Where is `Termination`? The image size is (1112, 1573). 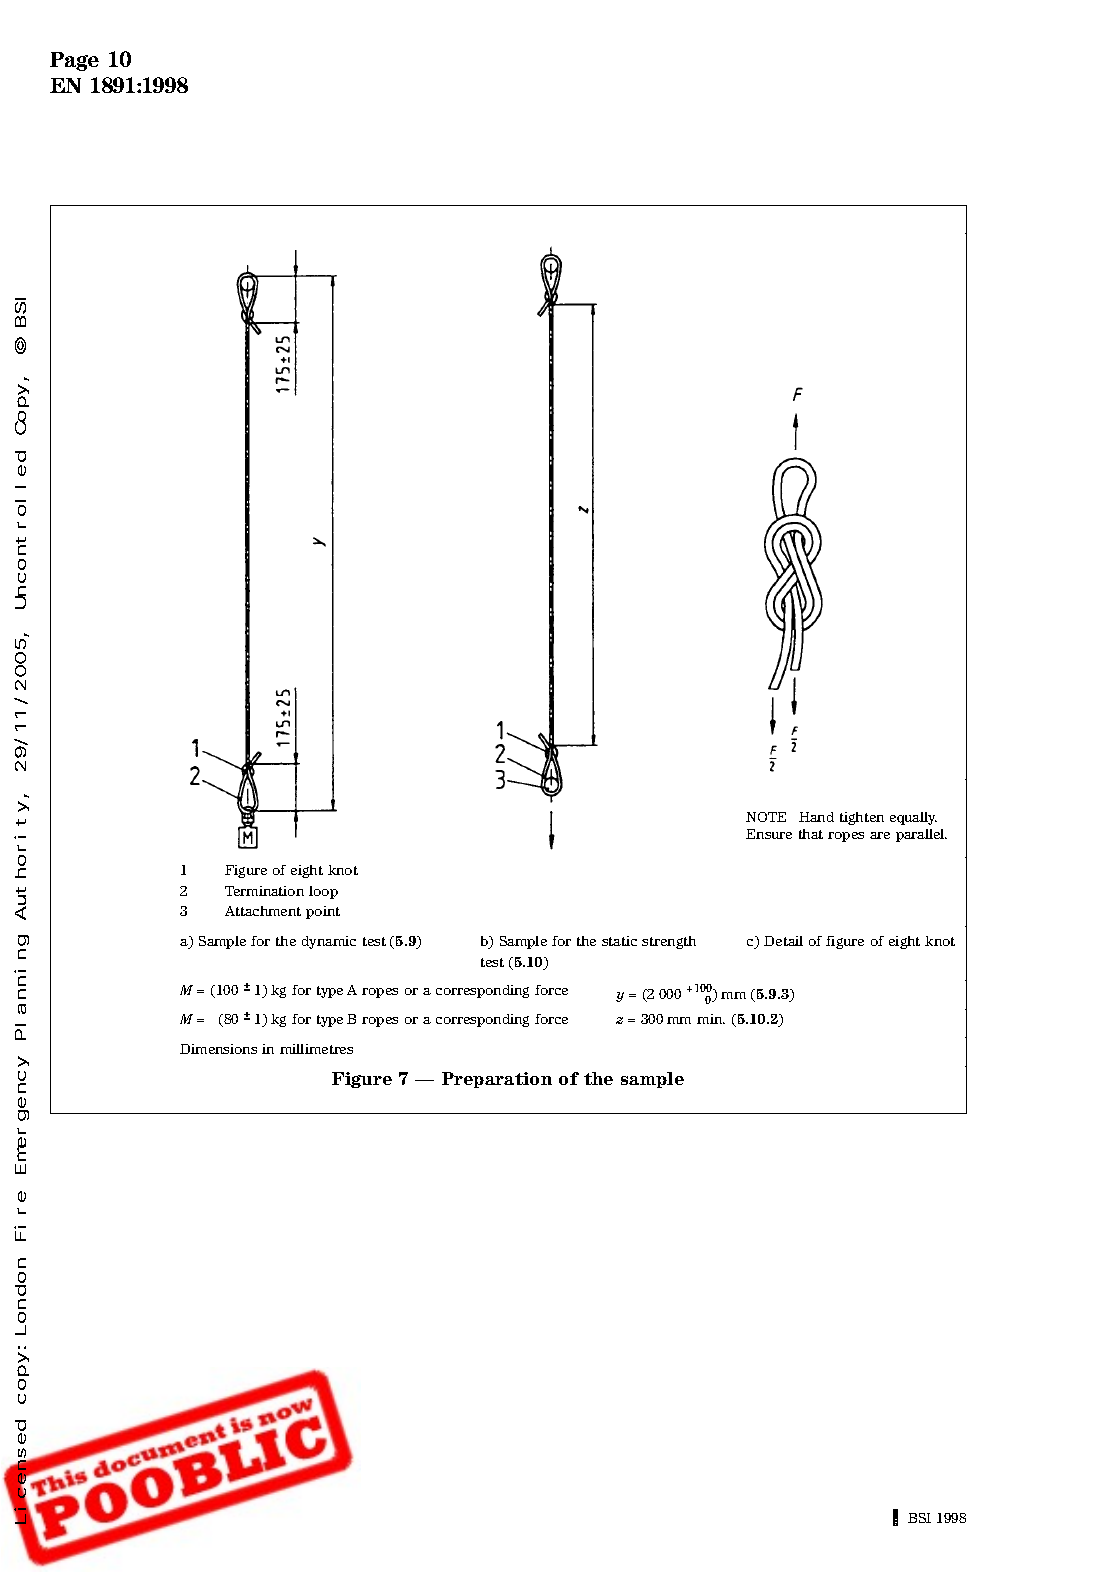 Termination is located at coordinates (264, 891).
